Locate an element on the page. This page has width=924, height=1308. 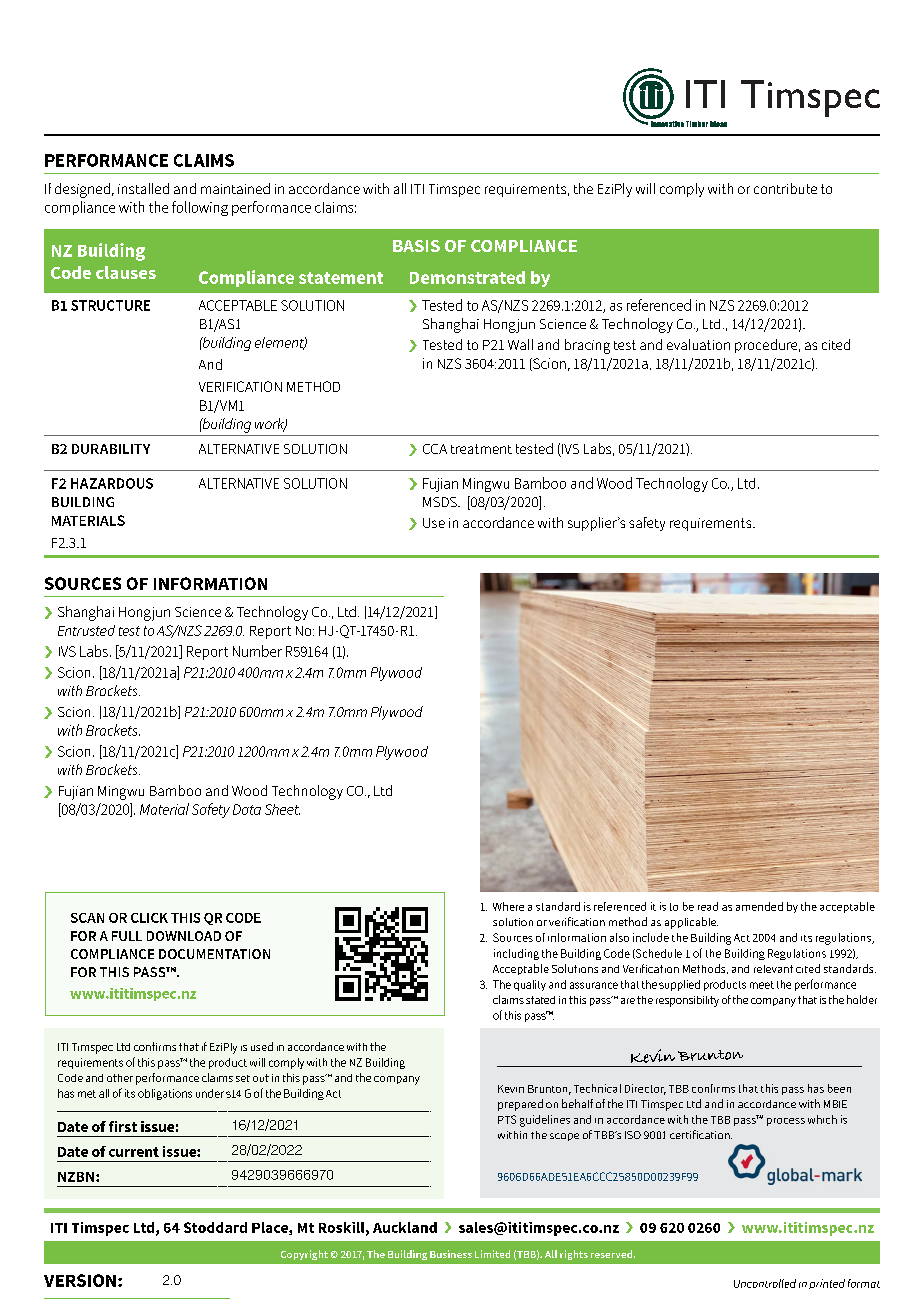
Entrusted is located at coordinates (86, 630).
